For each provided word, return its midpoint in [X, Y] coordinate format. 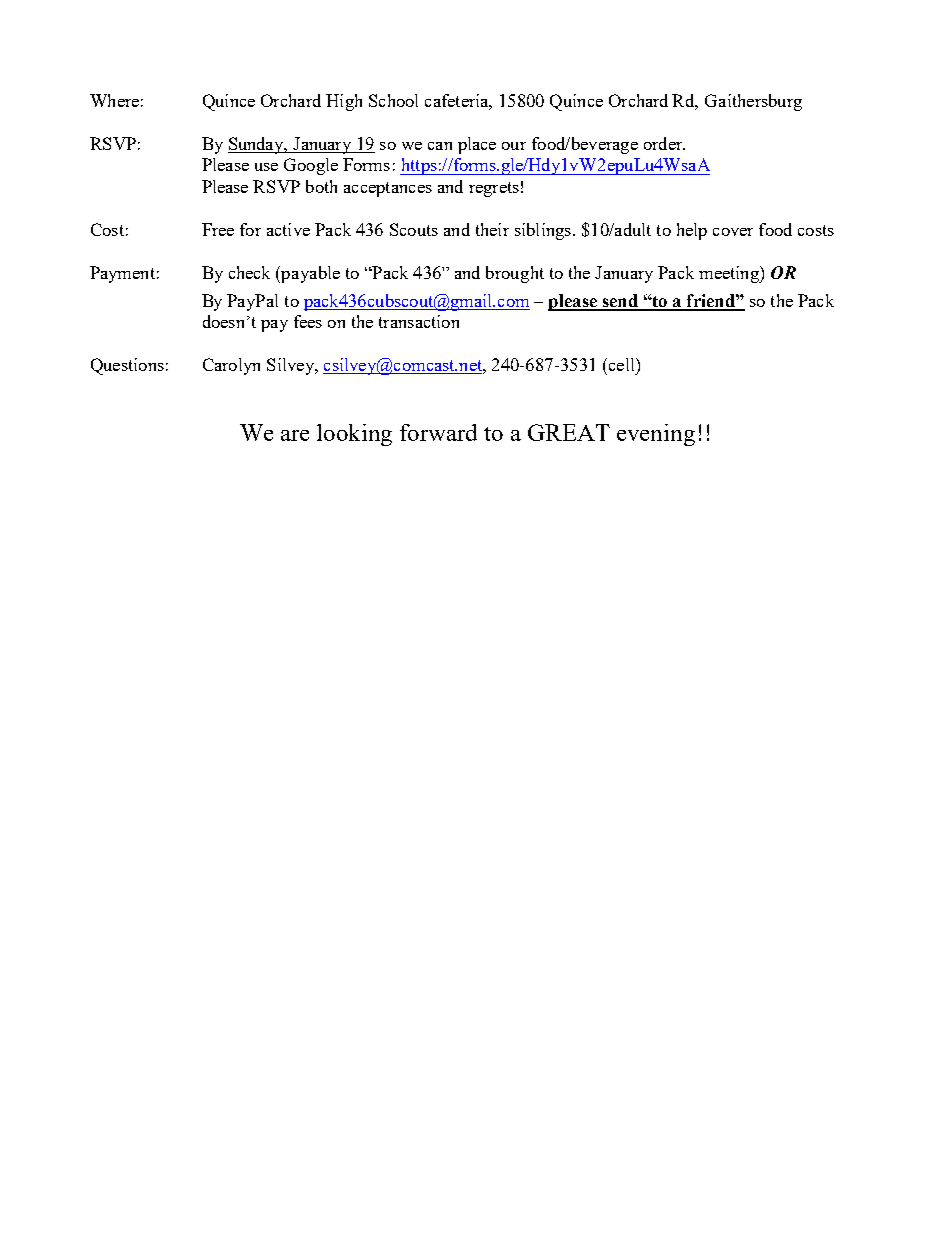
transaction [419, 321]
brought [515, 274]
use [266, 167]
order [664, 143]
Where [114, 100]
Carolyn [231, 366]
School [393, 100]
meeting [730, 274]
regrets [494, 189]
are [295, 435]
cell [621, 364]
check [249, 272]
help [692, 231]
